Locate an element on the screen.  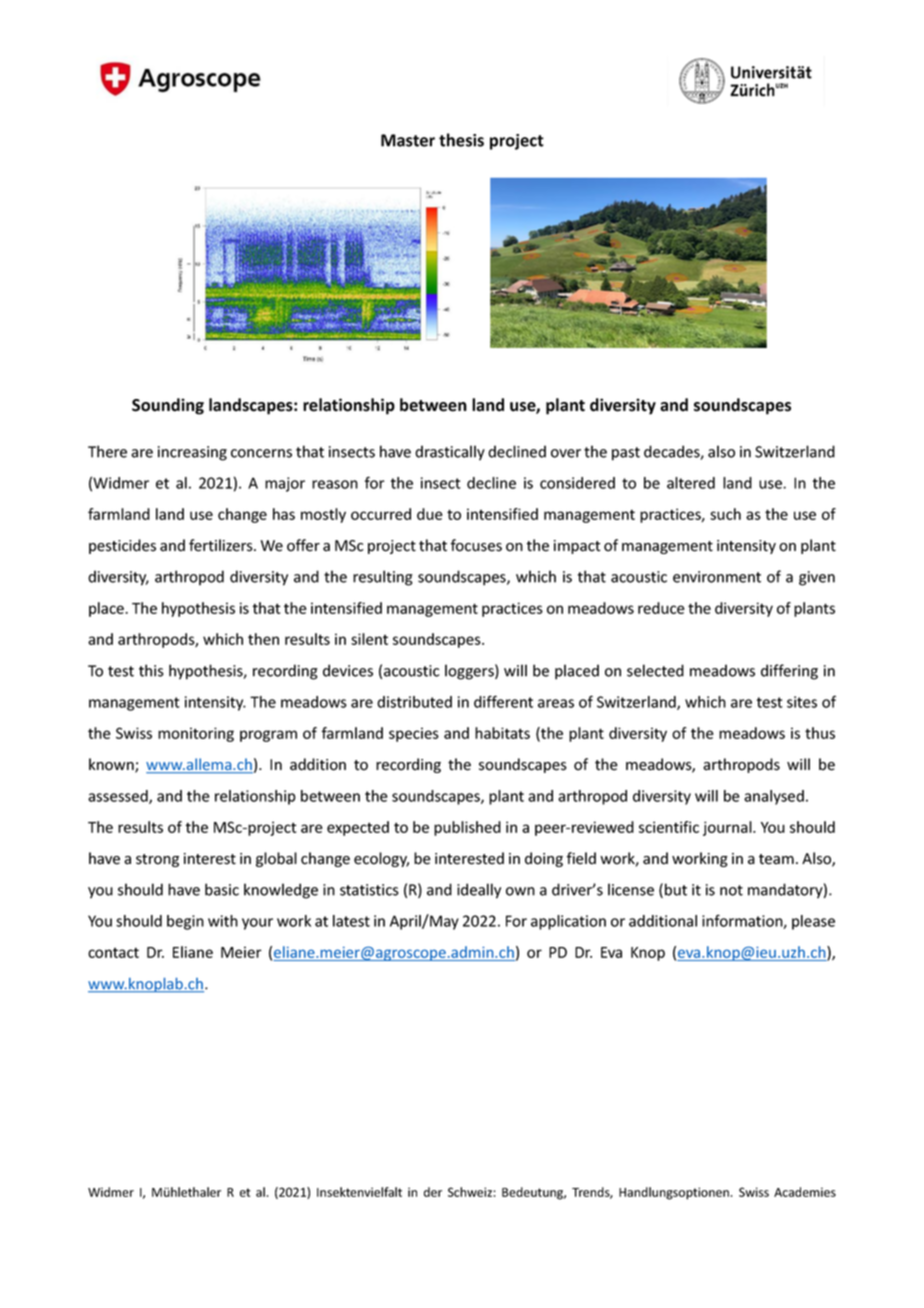
monitoring is located at coordinates (196, 734).
